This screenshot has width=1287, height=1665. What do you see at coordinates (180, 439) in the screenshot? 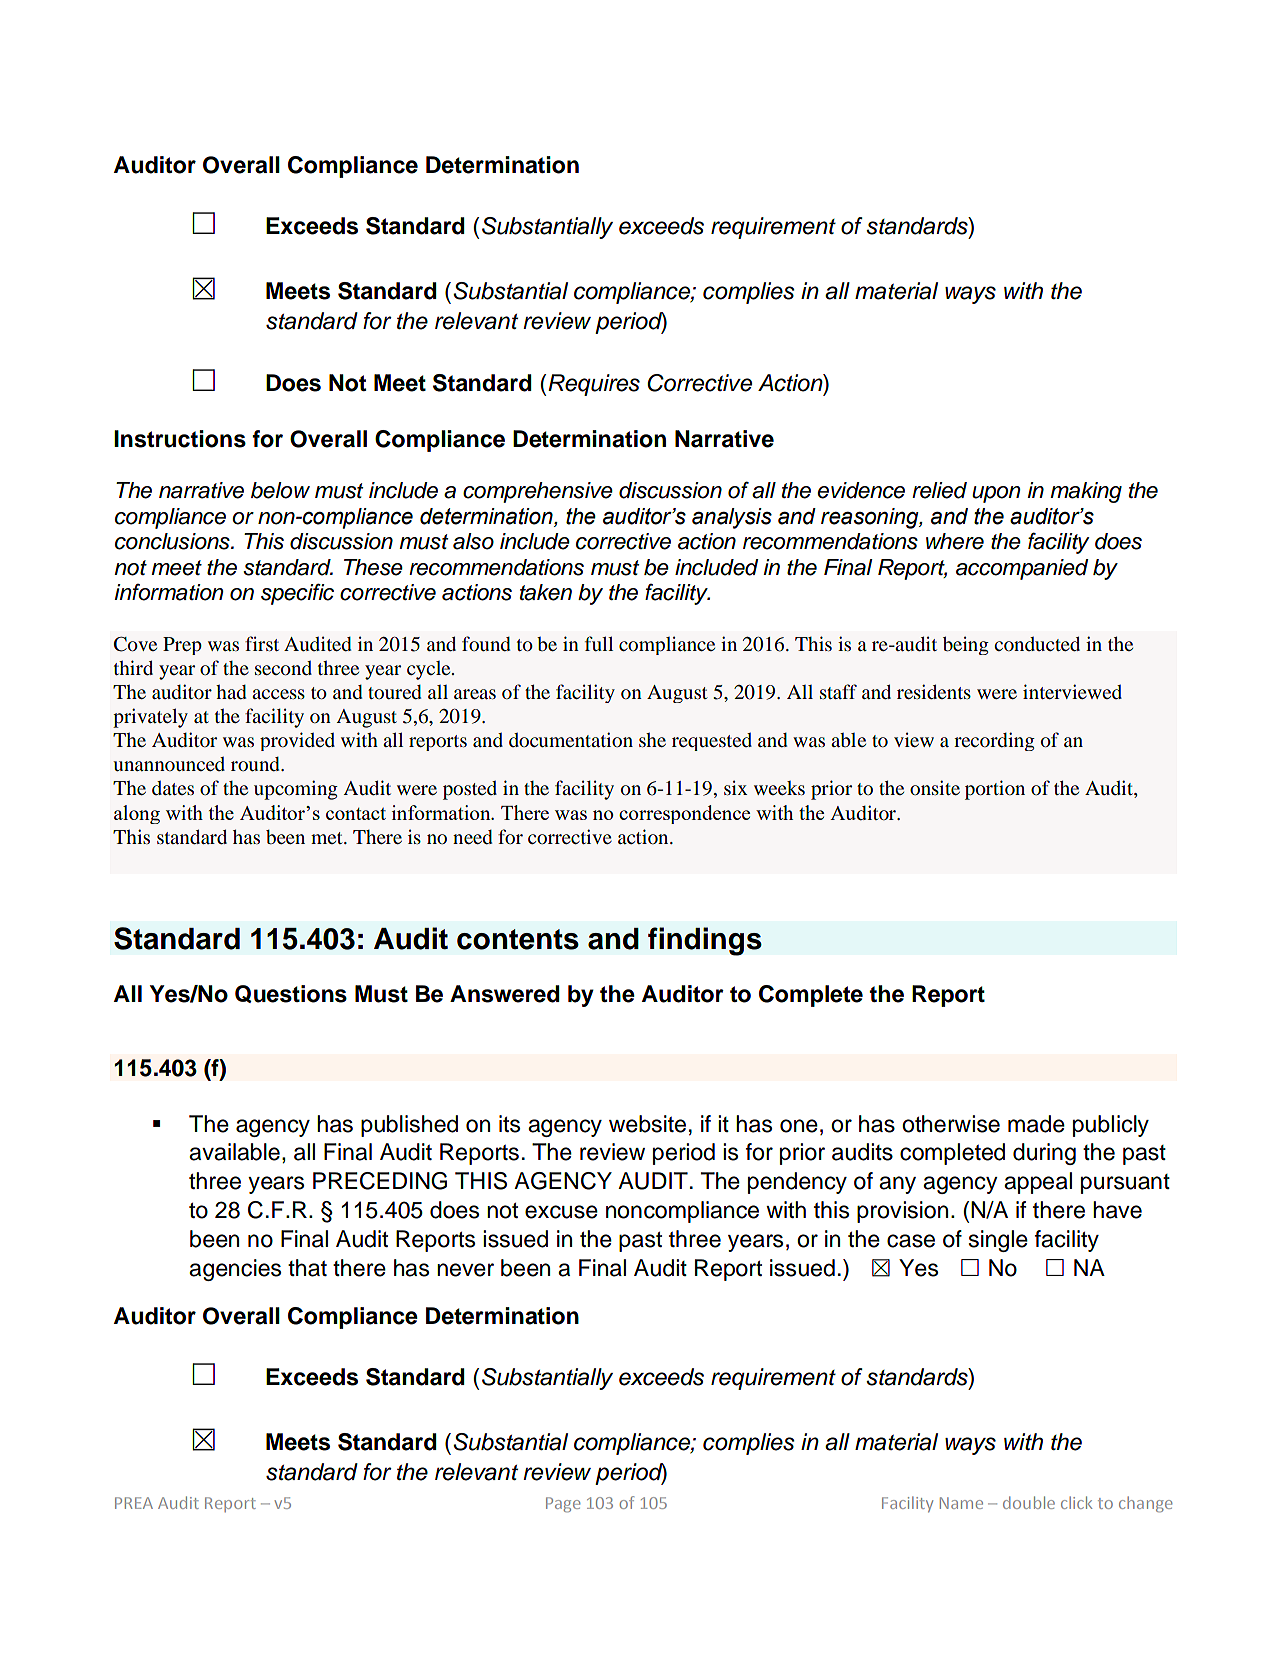
I see `Instructions` at bounding box center [180, 439].
